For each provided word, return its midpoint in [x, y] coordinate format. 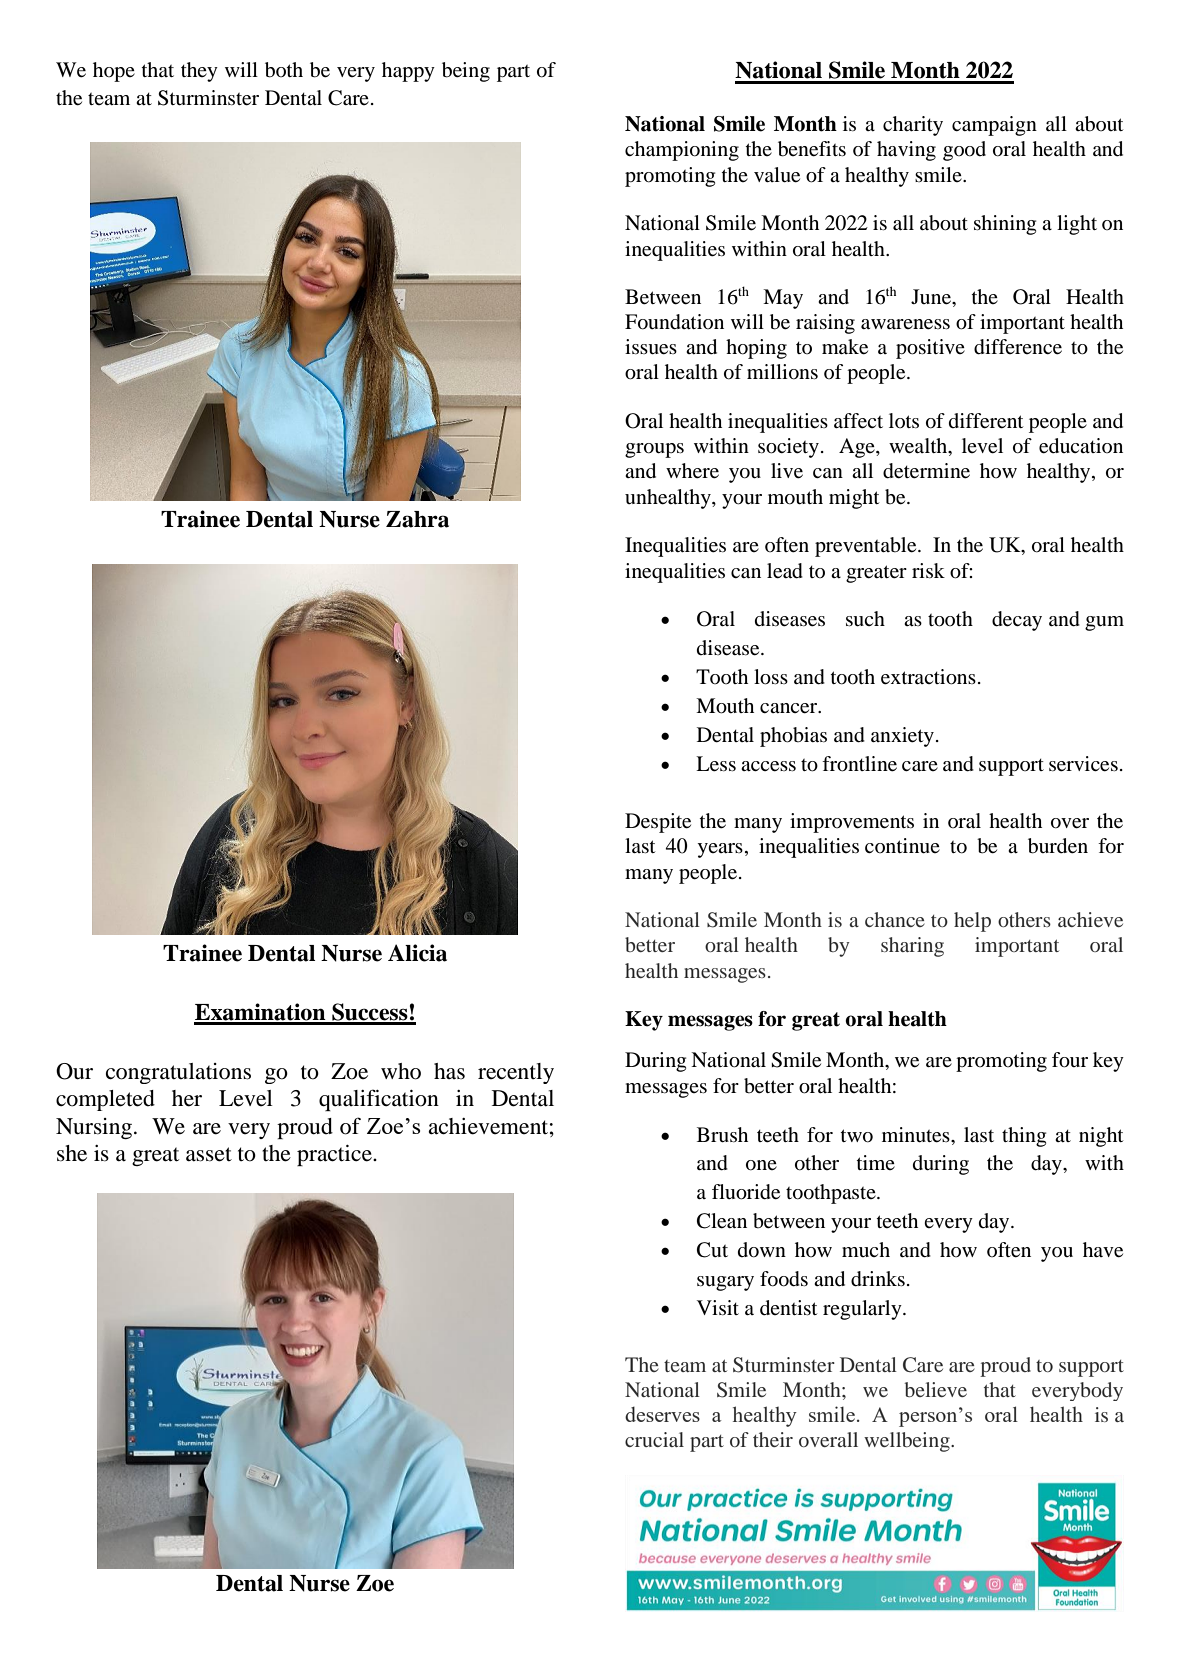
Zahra [417, 519]
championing [682, 151]
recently [516, 1073]
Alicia [417, 953]
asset [209, 1154]
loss [771, 677]
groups [654, 450]
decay [1017, 621]
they [199, 72]
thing [1024, 1137]
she [72, 1153]
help [972, 922]
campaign [994, 126]
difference [1018, 347]
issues [651, 347]
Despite [658, 823]
